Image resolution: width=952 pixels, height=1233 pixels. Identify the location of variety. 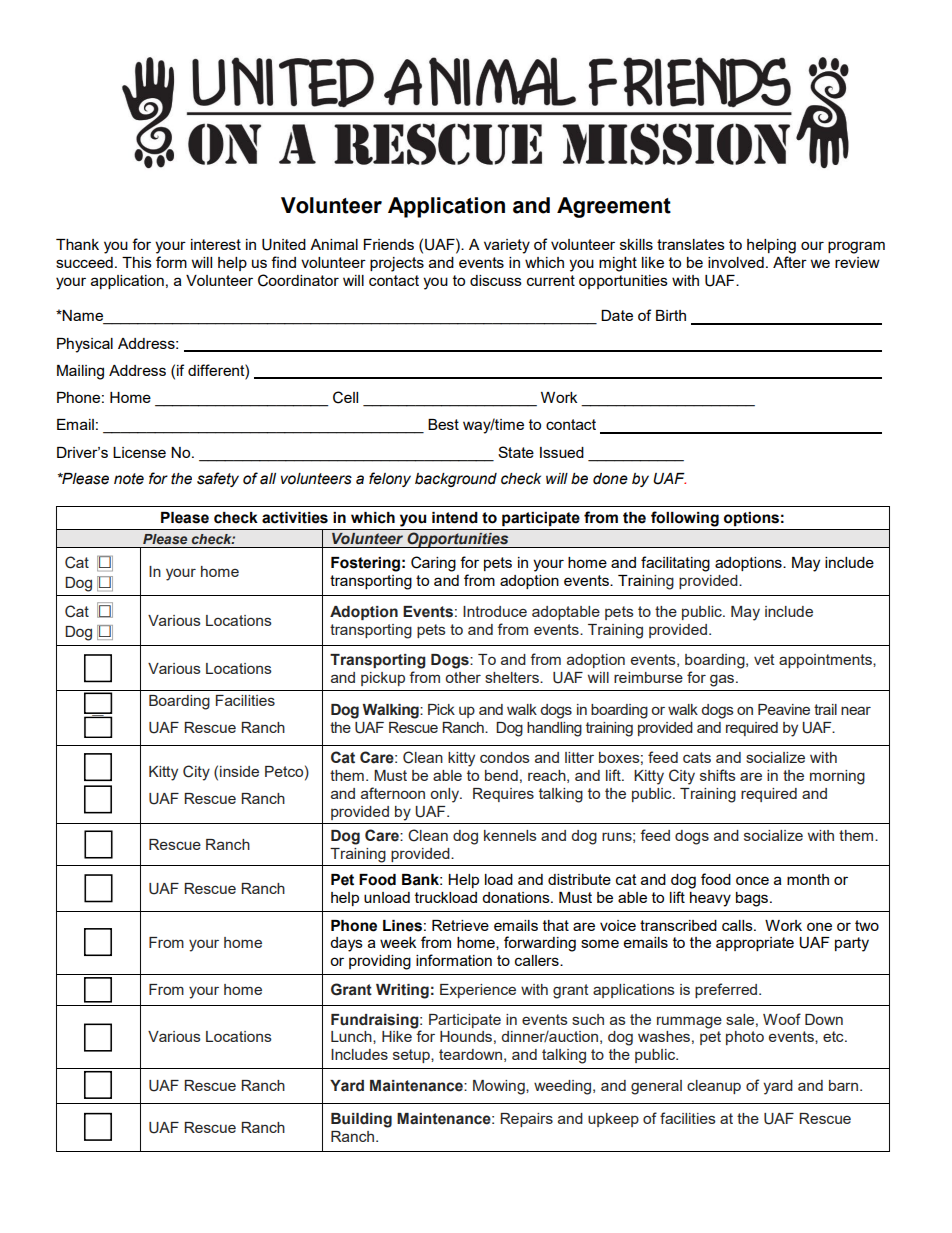
(507, 246).
